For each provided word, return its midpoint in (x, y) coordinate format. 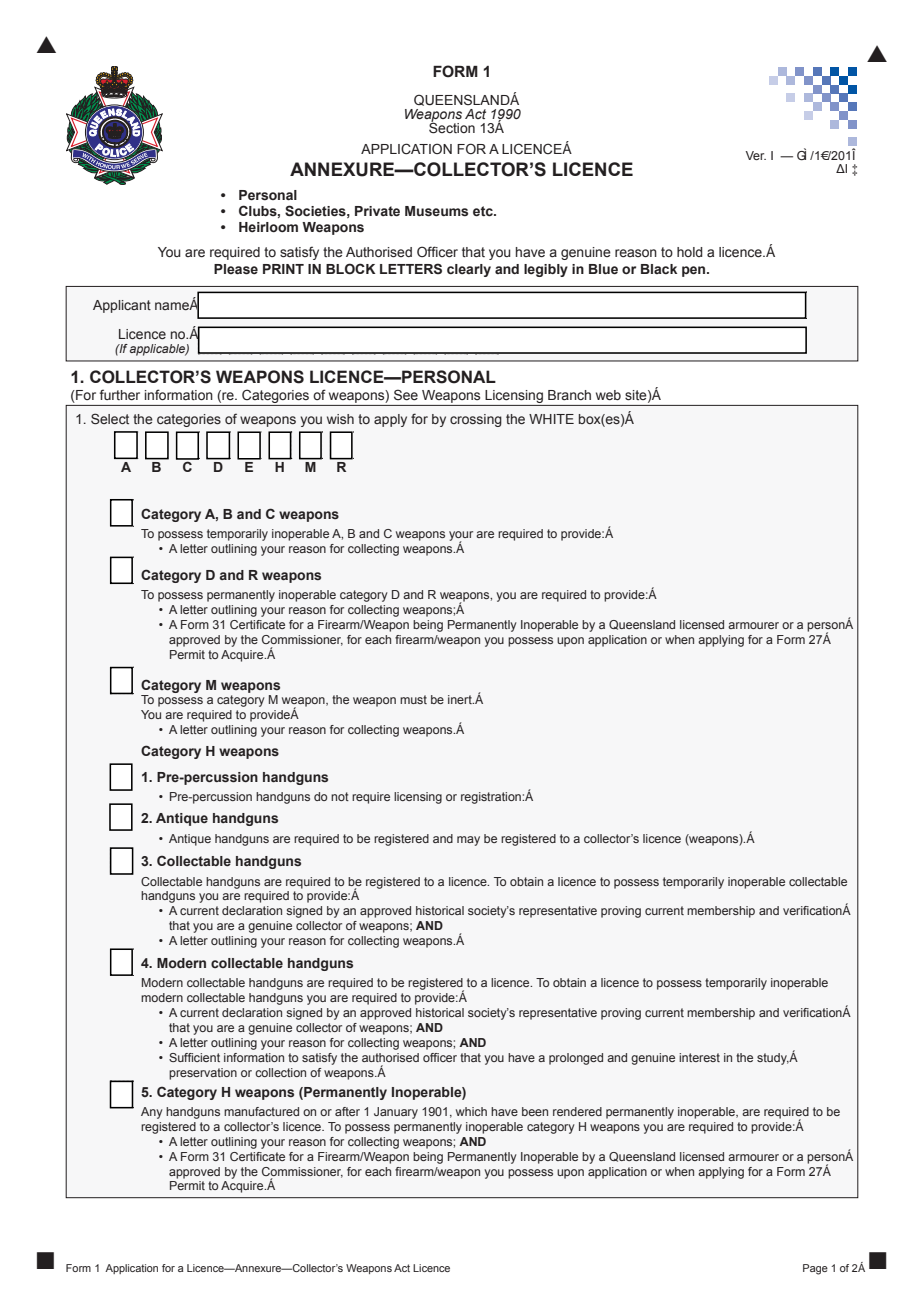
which (471, 1111)
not (340, 796)
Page (815, 1269)
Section (452, 127)
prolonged (576, 1059)
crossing (476, 420)
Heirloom (268, 227)
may (468, 841)
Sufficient (194, 1057)
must (413, 699)
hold (690, 252)
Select (110, 419)
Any (152, 1113)
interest (699, 1057)
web (608, 395)
